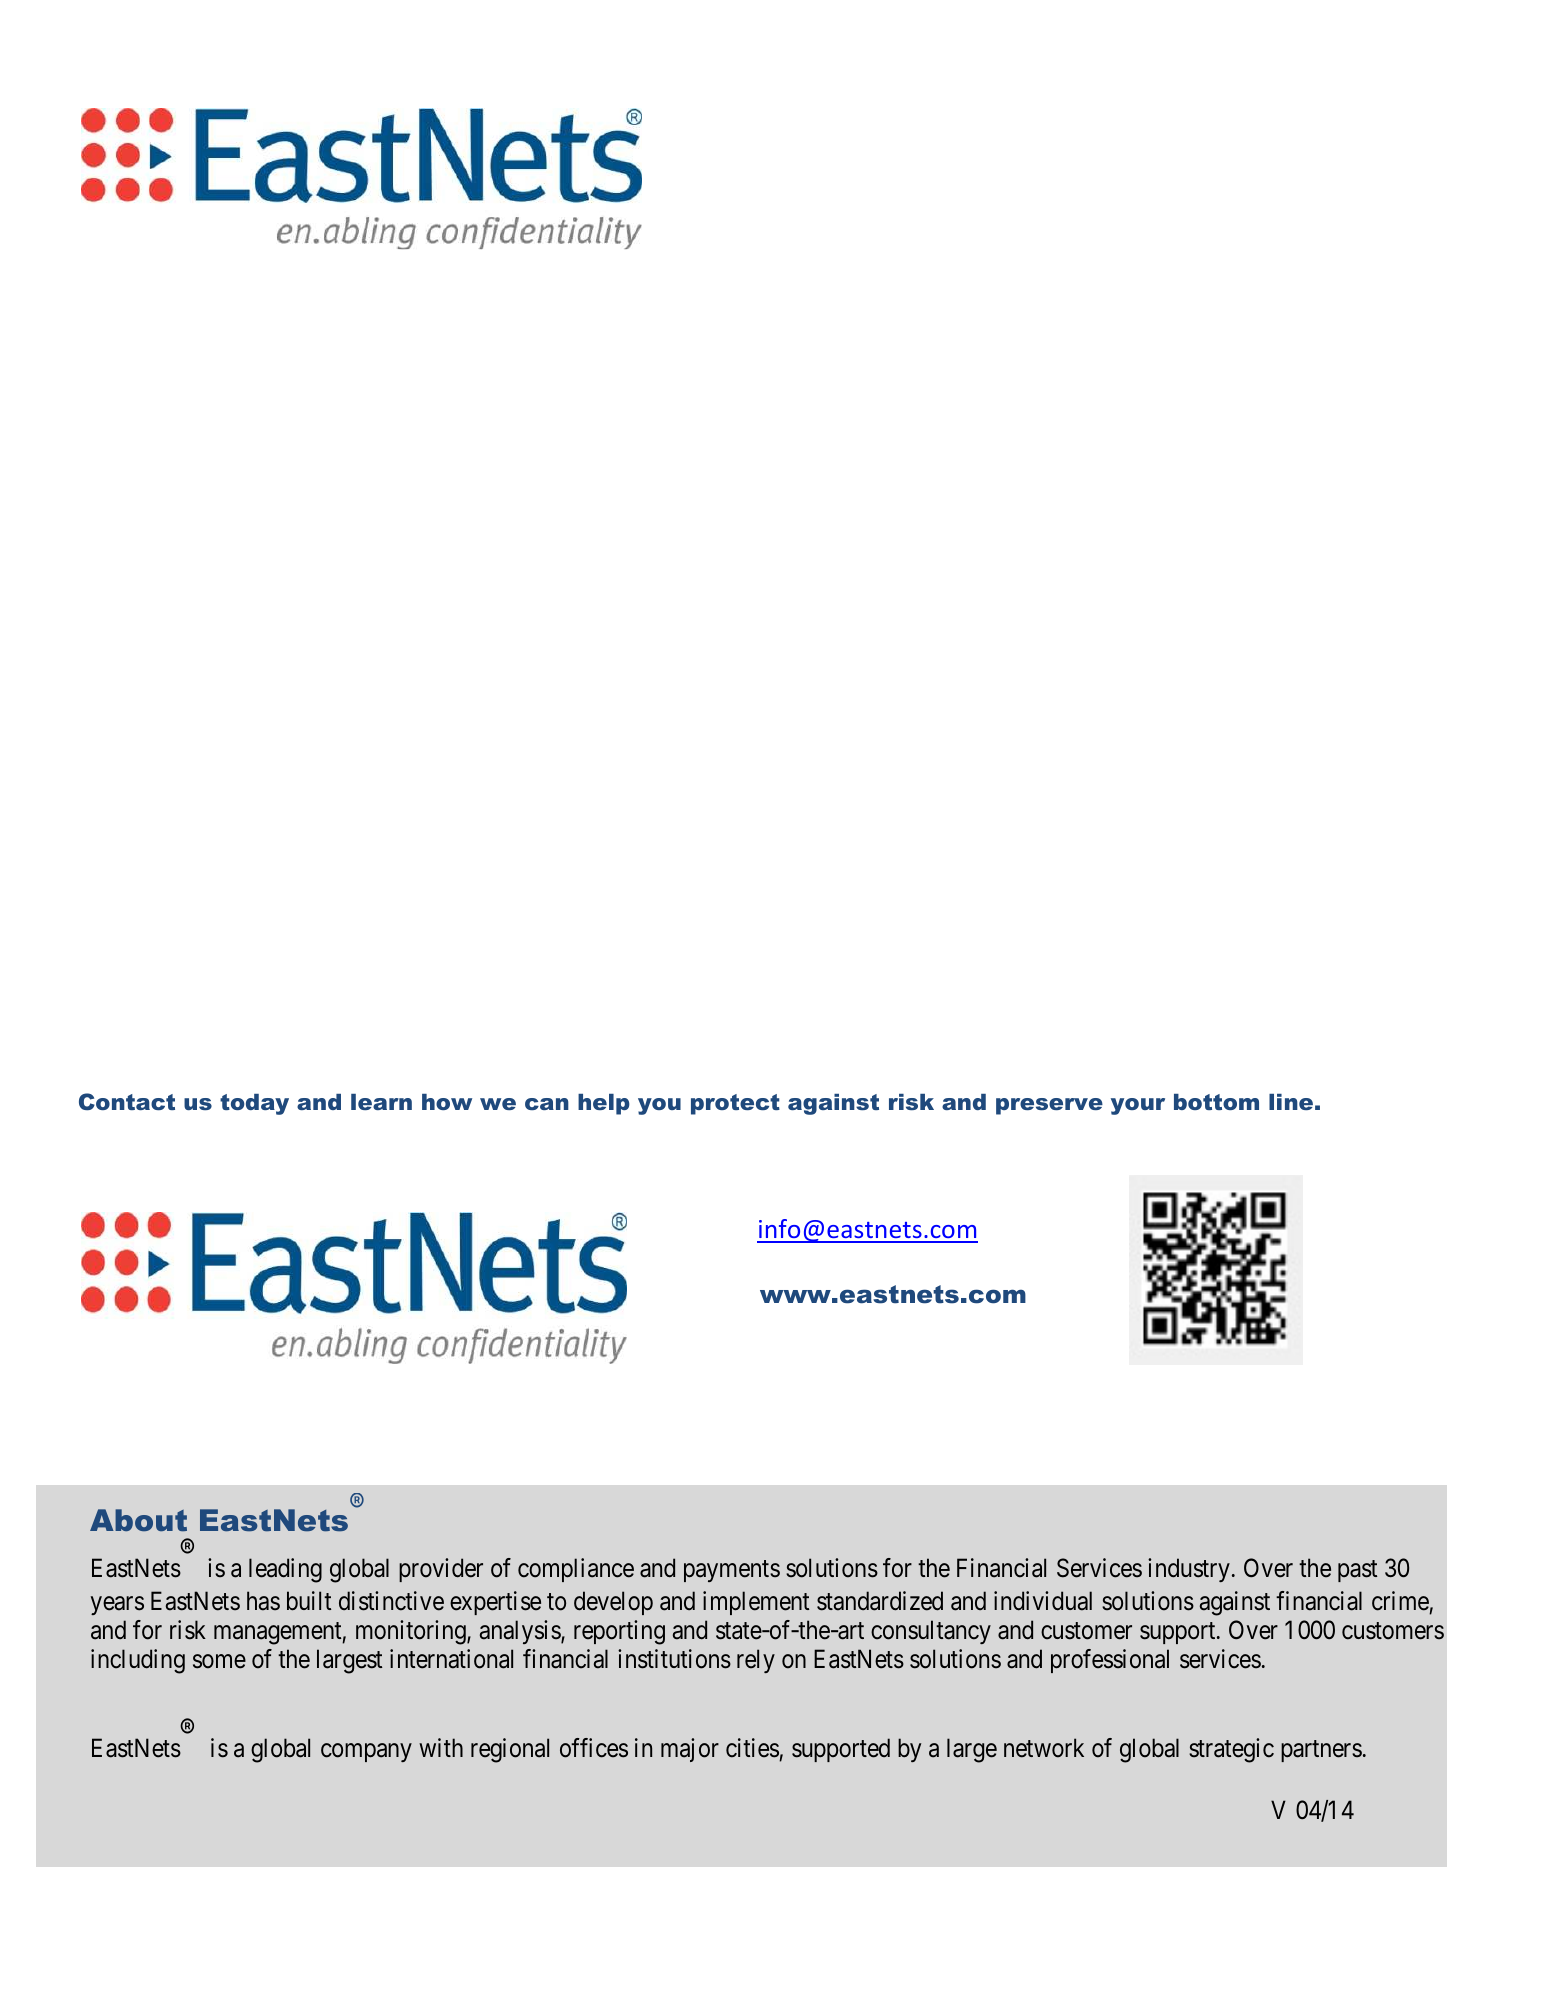 The image size is (1544, 1998). I want to click on company, so click(366, 1753).
